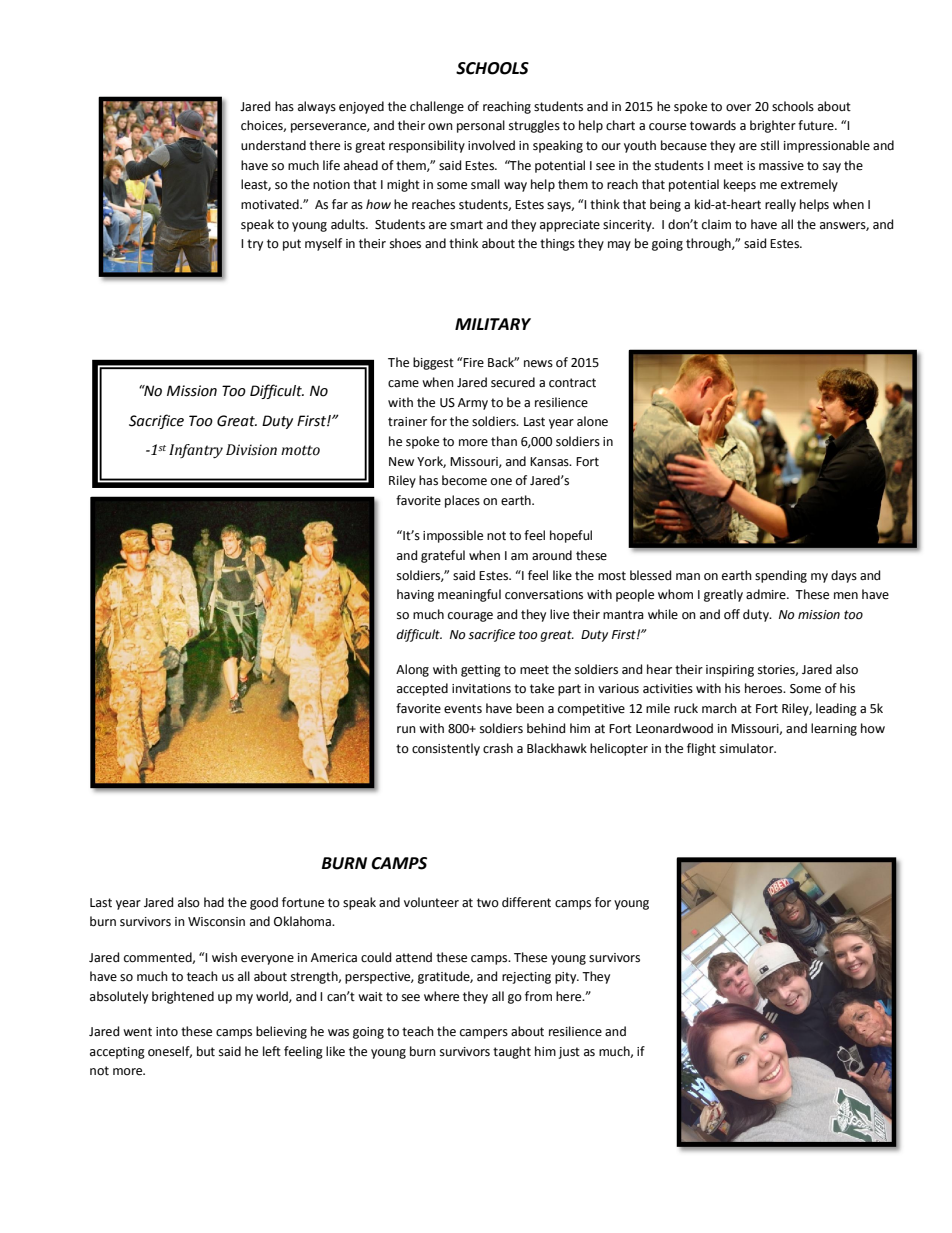 This image has height=1233, width=952. Describe the element at coordinates (569, 1053) in the image. I see `just` at that location.
